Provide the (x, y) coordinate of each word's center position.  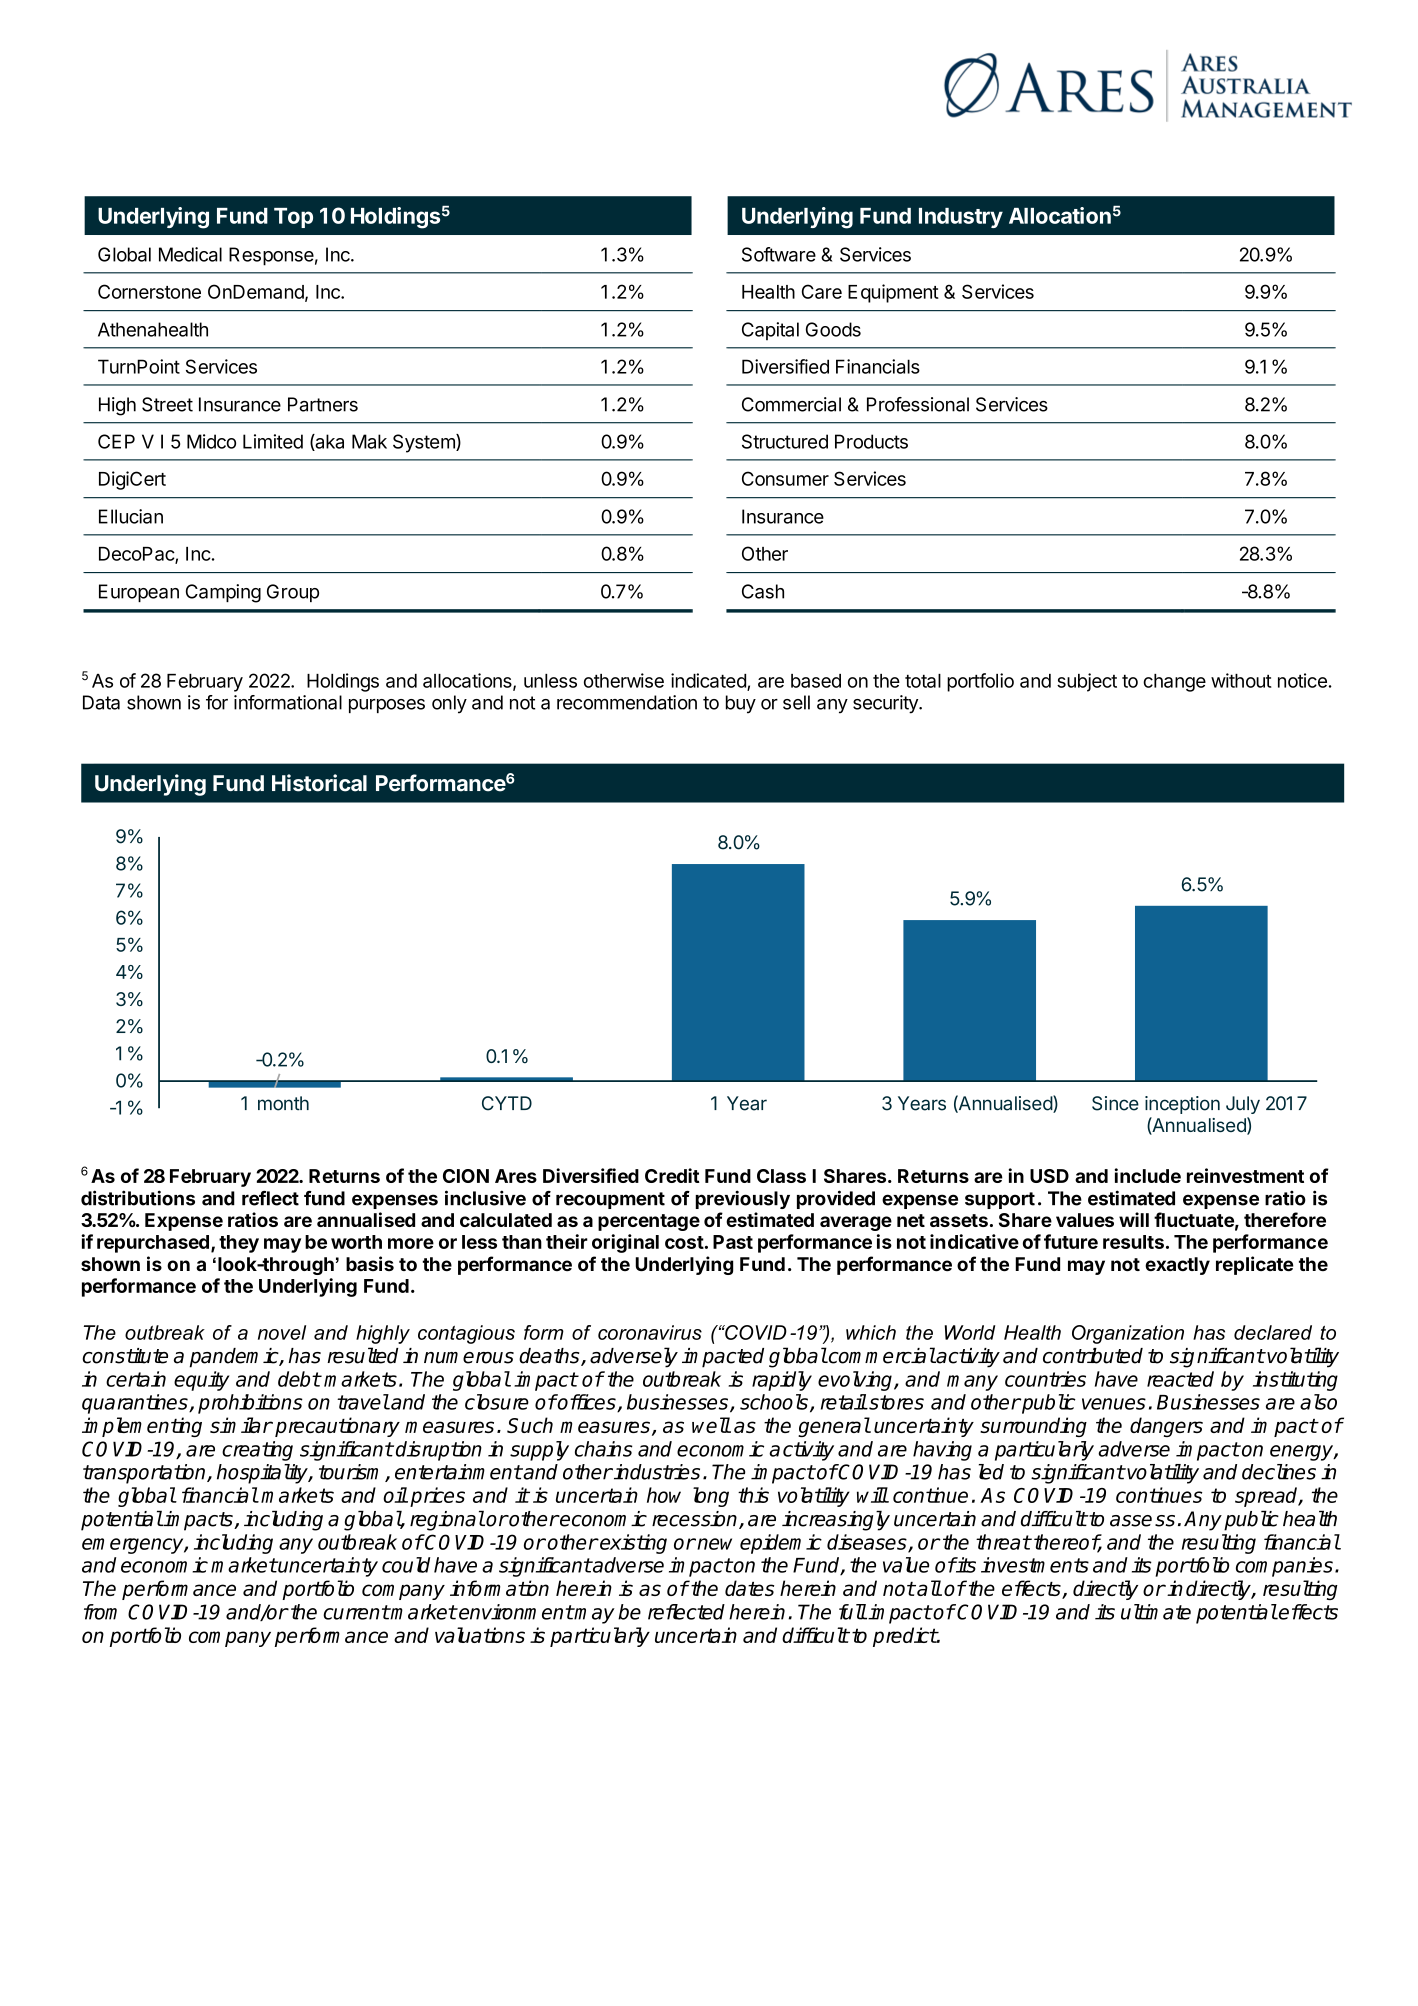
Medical (190, 254)
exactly (1177, 1266)
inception (1182, 1105)
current (356, 1612)
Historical (319, 783)
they (239, 1244)
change (1174, 683)
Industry (961, 218)
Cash (763, 591)
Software (779, 254)
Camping (223, 593)
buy (741, 704)
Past (733, 1242)
